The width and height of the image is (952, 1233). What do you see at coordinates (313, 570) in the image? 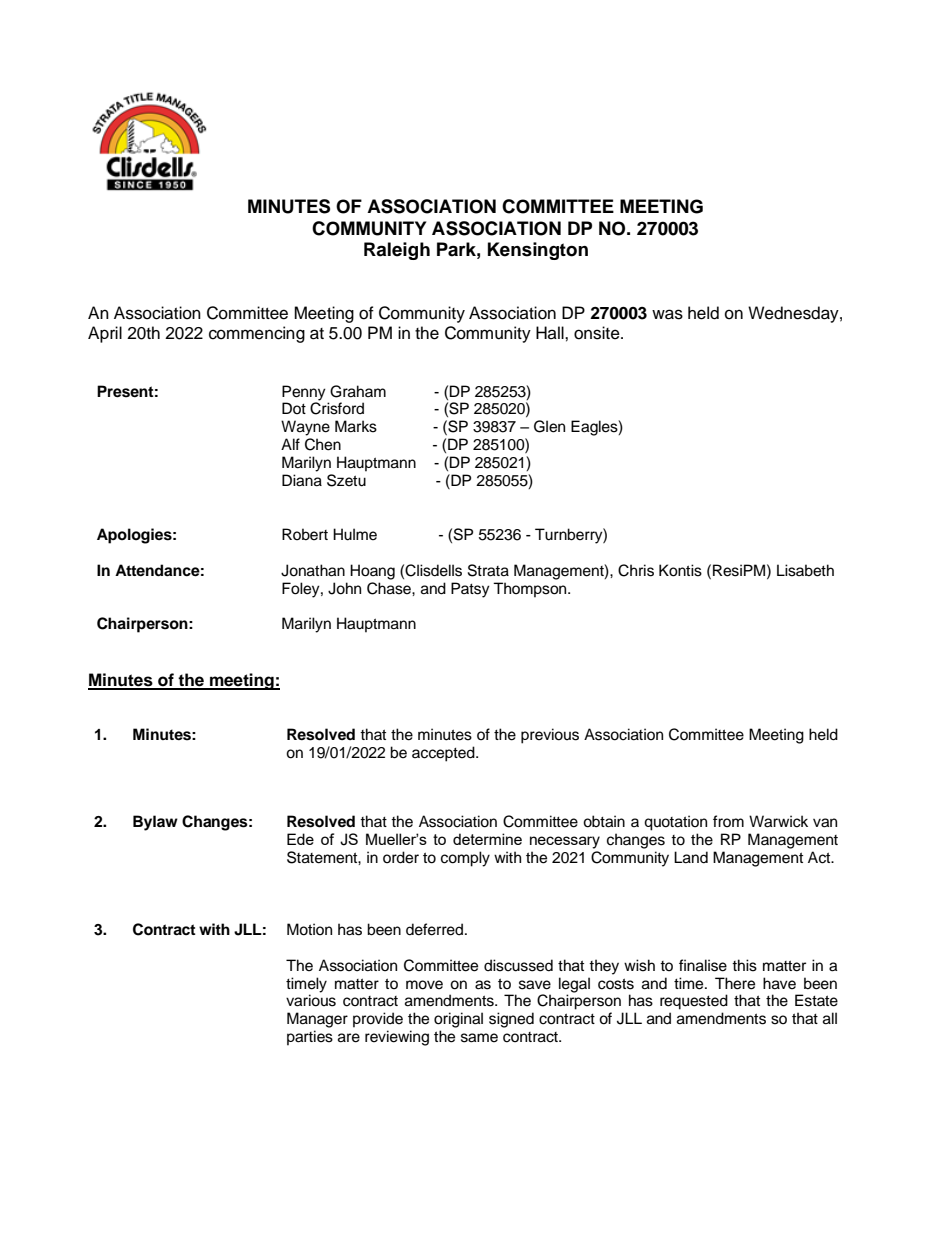
I see `Jonathan` at bounding box center [313, 570].
